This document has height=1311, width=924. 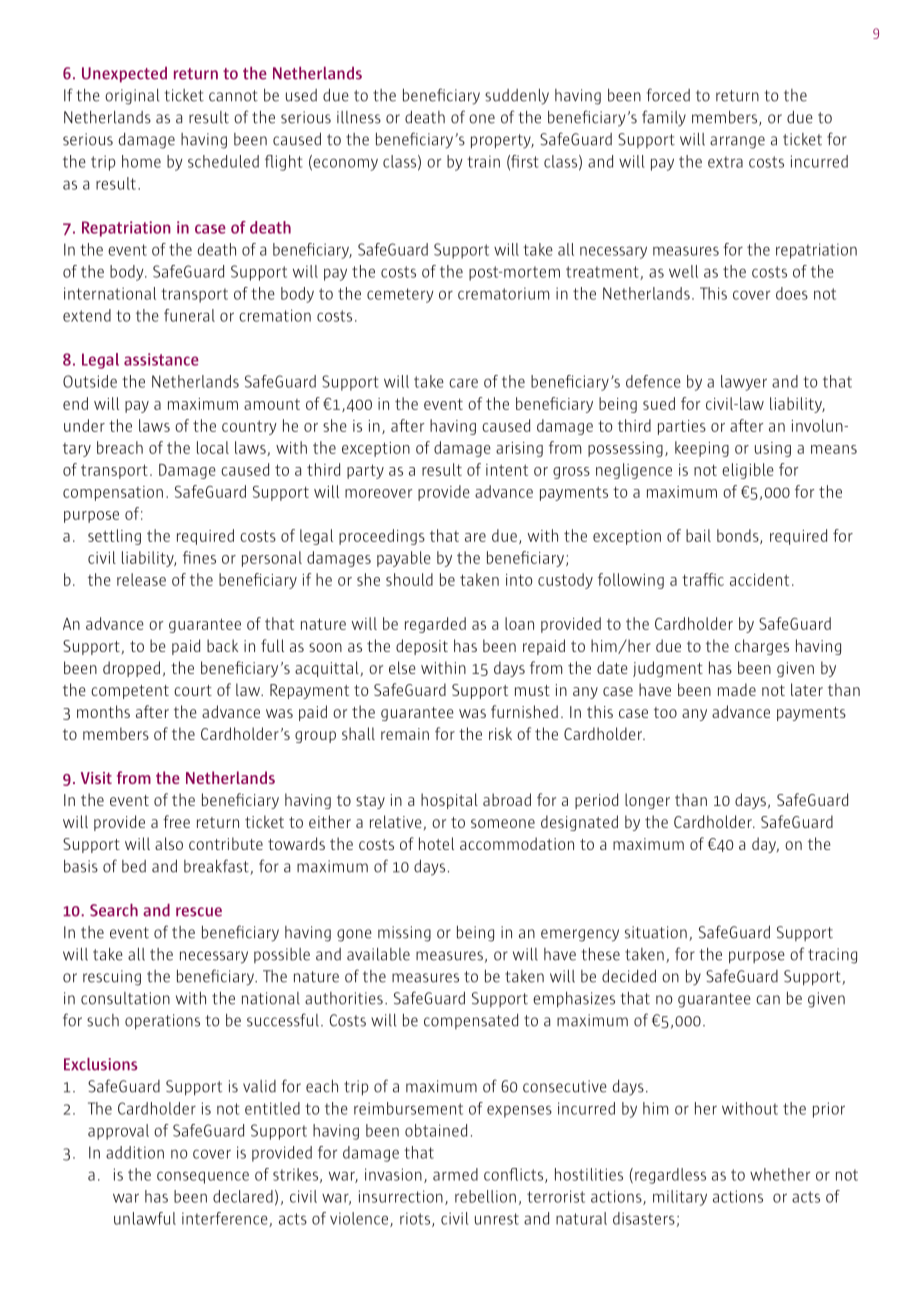 I want to click on care, so click(x=463, y=383).
